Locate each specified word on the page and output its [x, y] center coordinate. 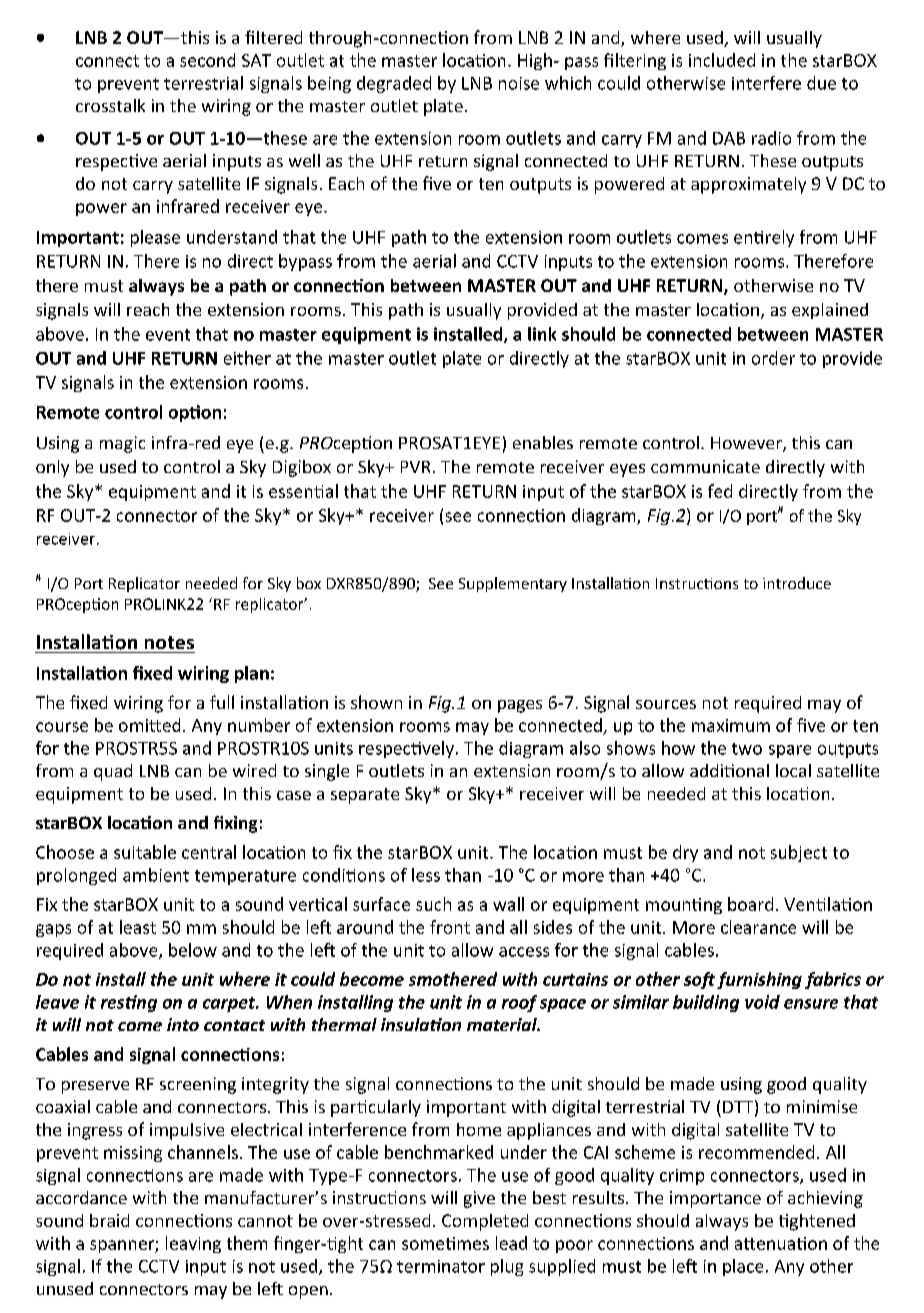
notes [169, 642]
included [722, 60]
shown [376, 702]
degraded [394, 84]
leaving [193, 1244]
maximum [731, 725]
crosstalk [110, 105]
